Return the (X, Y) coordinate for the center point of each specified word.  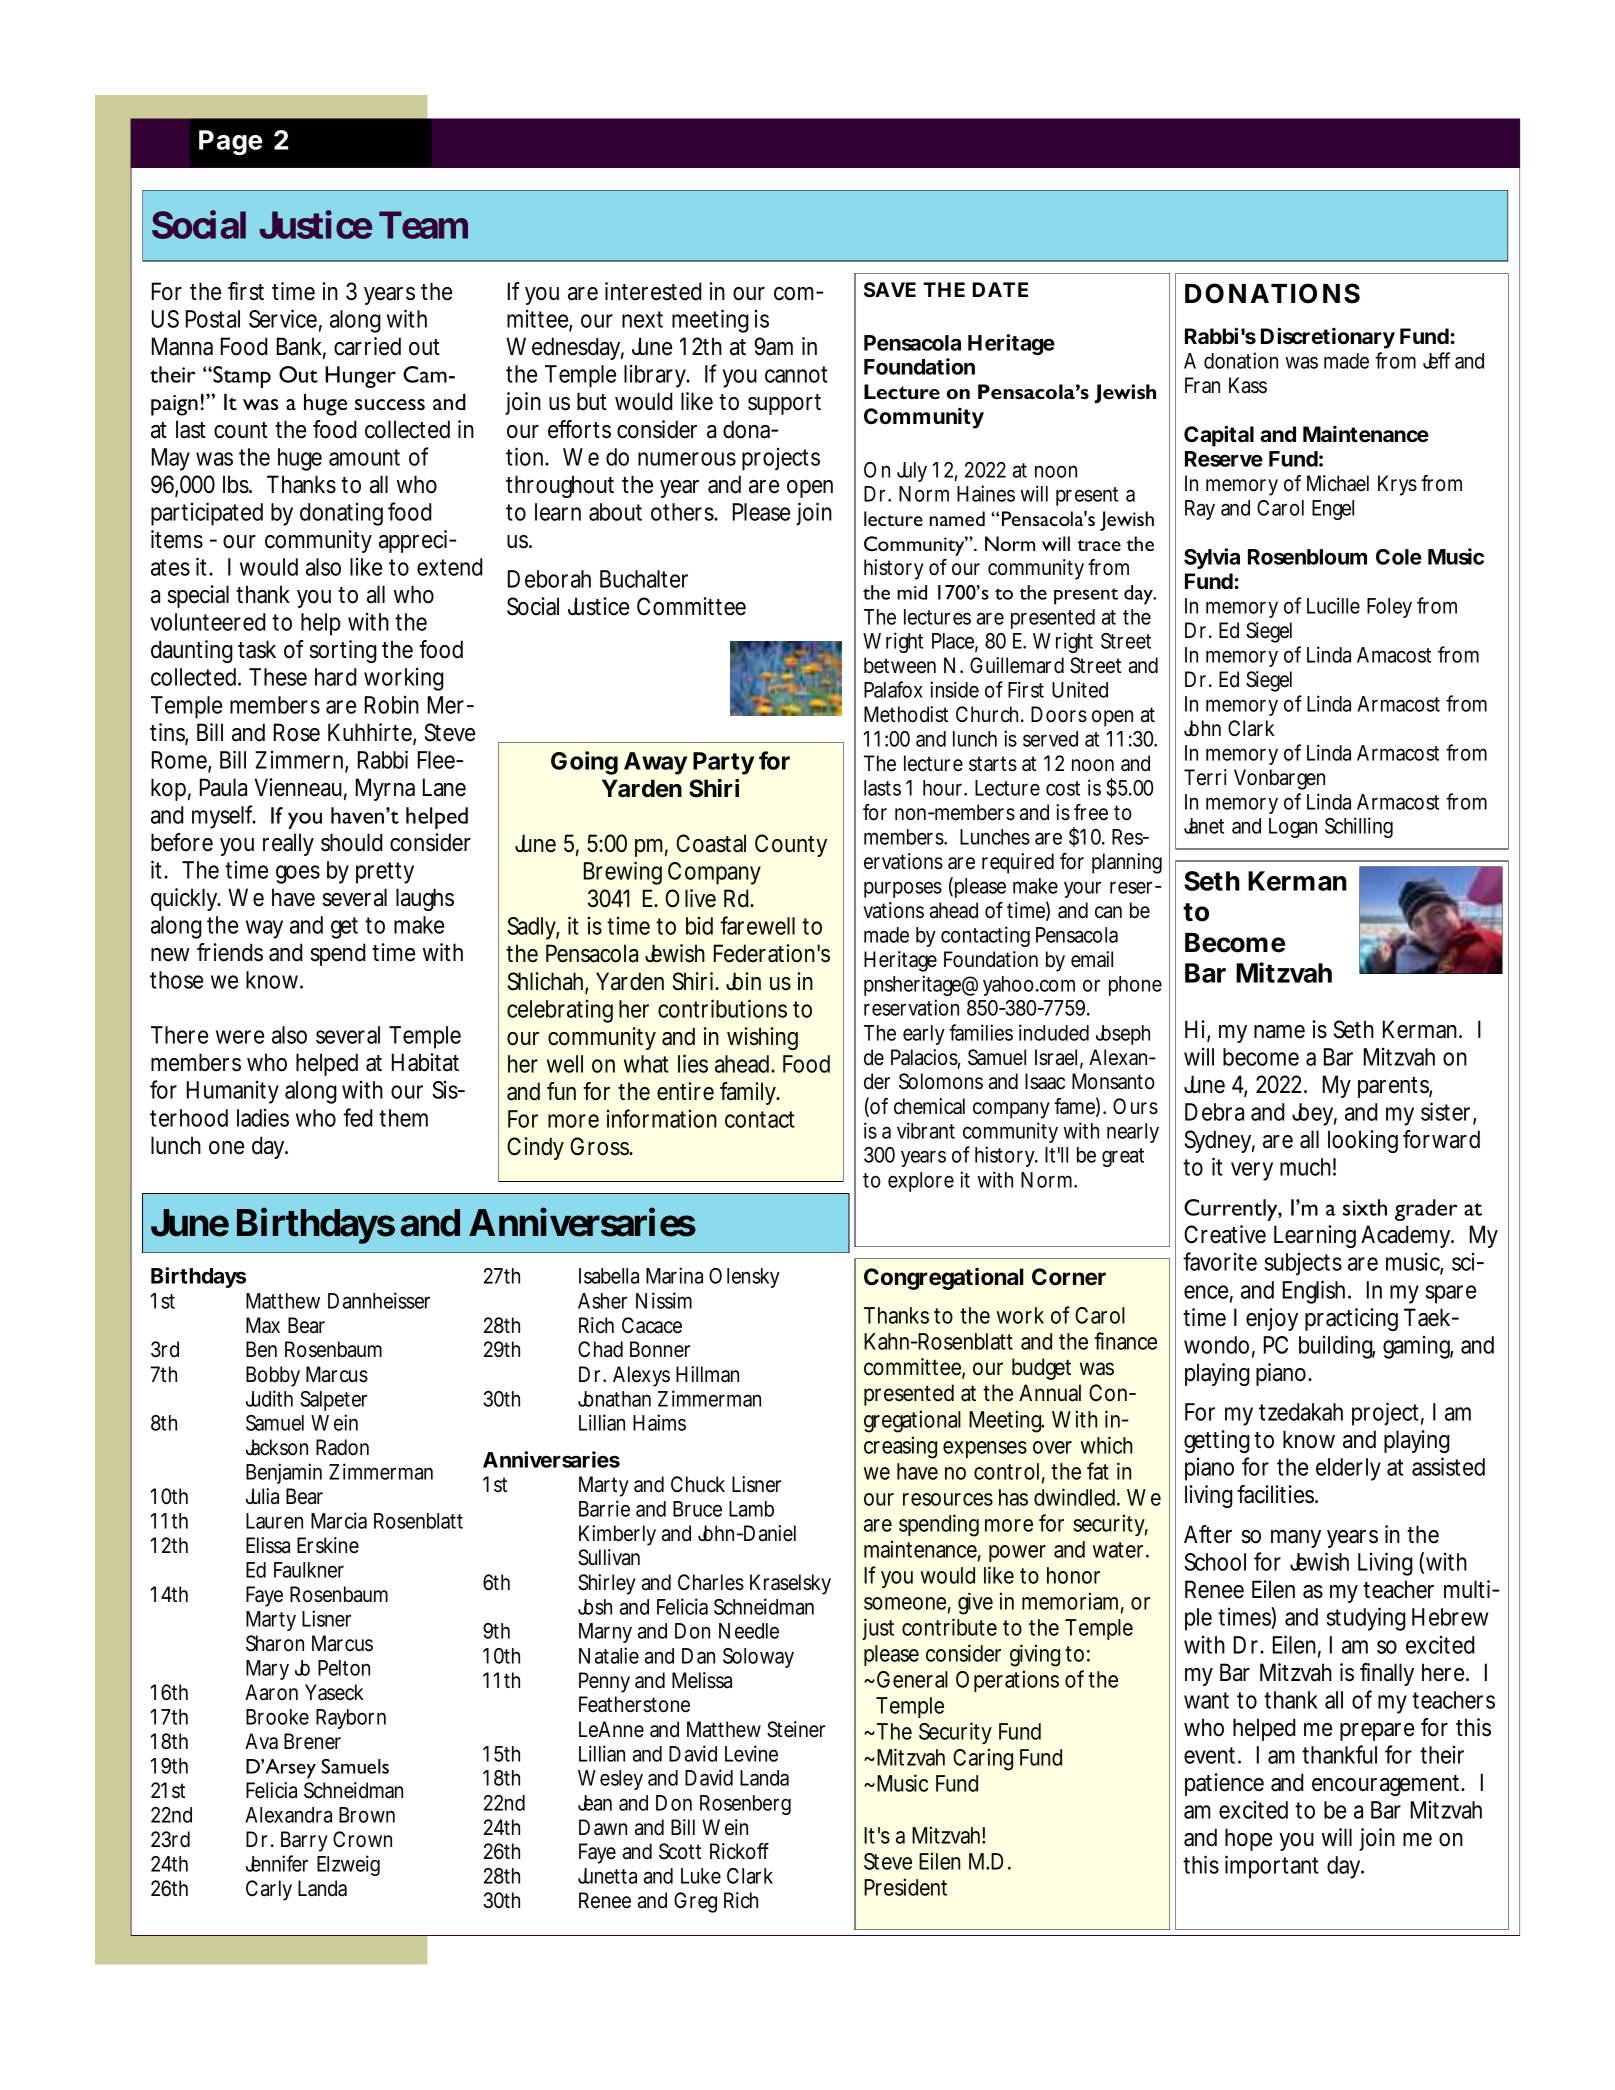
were (240, 1037)
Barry (304, 1841)
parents (1395, 1087)
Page (230, 142)
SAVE (890, 290)
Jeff (1436, 360)
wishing (762, 1038)
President (905, 1887)
